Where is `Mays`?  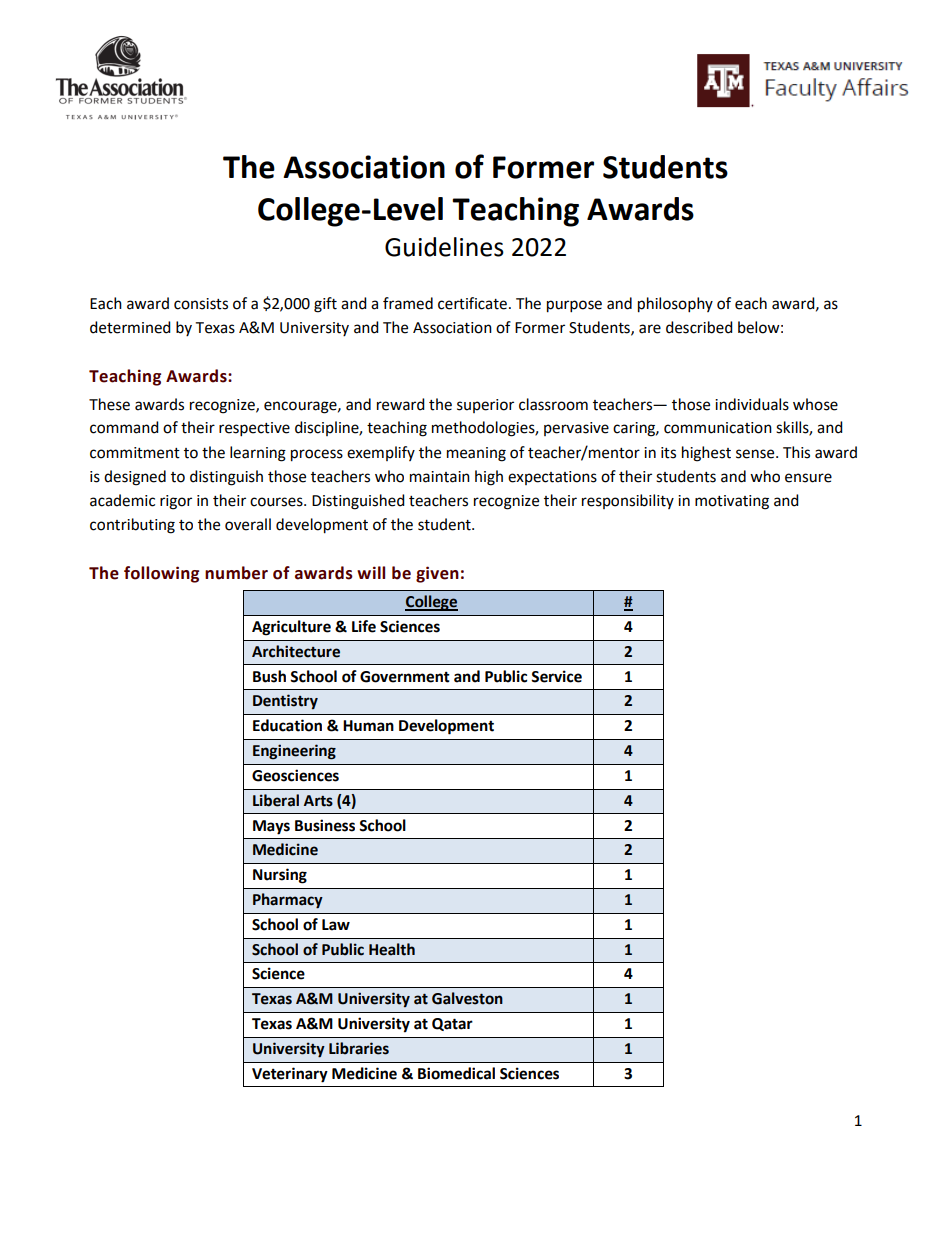
Mays is located at coordinates (271, 827).
